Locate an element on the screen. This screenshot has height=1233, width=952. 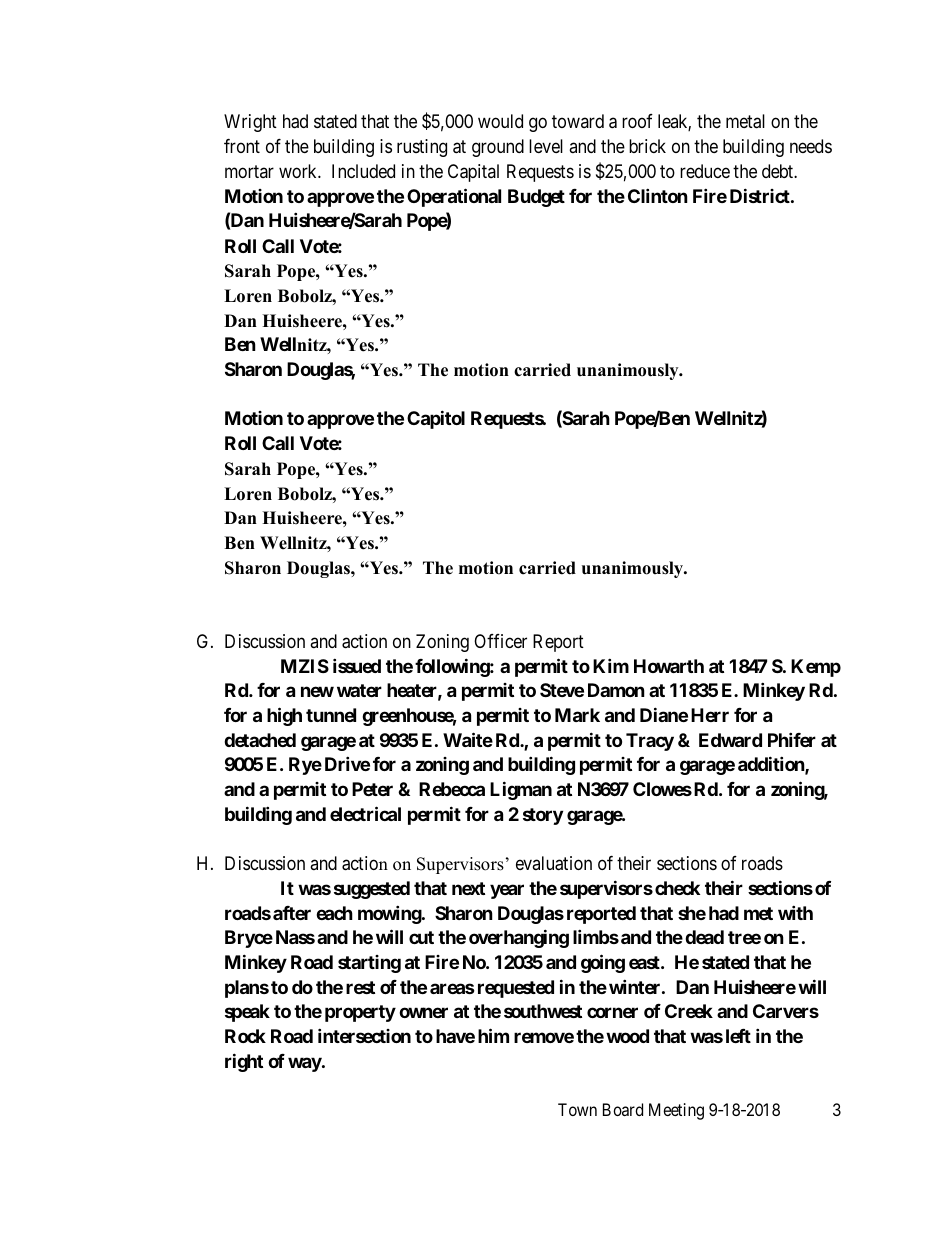
metal is located at coordinates (745, 121).
